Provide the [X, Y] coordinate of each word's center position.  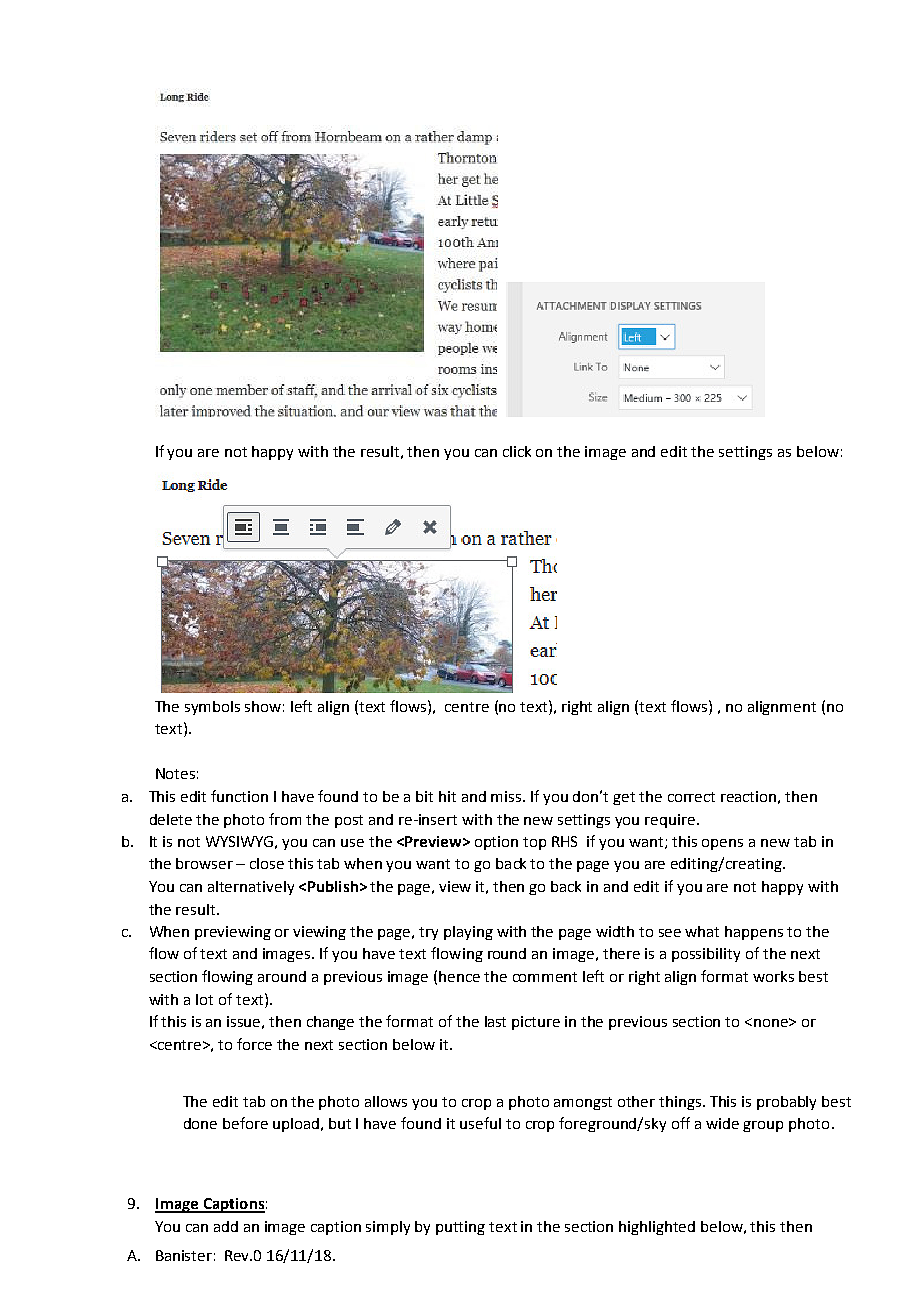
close [267, 863]
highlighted [657, 1228]
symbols [212, 708]
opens [722, 844]
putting [460, 1228]
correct [691, 797]
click [517, 451]
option [496, 843]
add [226, 1226]
